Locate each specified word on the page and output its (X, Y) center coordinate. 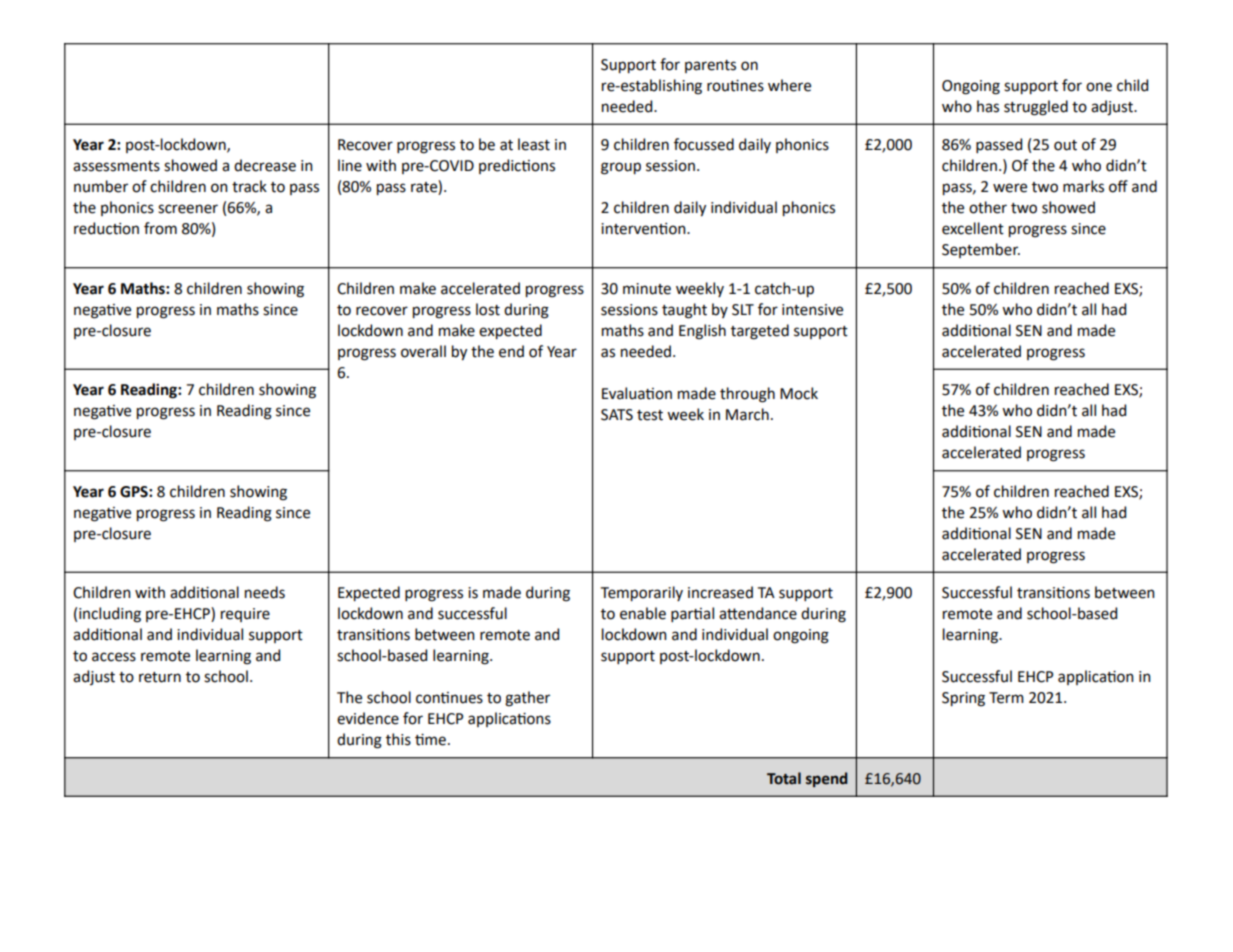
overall (423, 351)
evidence (368, 718)
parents (710, 66)
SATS (617, 415)
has (988, 106)
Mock (799, 393)
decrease (265, 165)
